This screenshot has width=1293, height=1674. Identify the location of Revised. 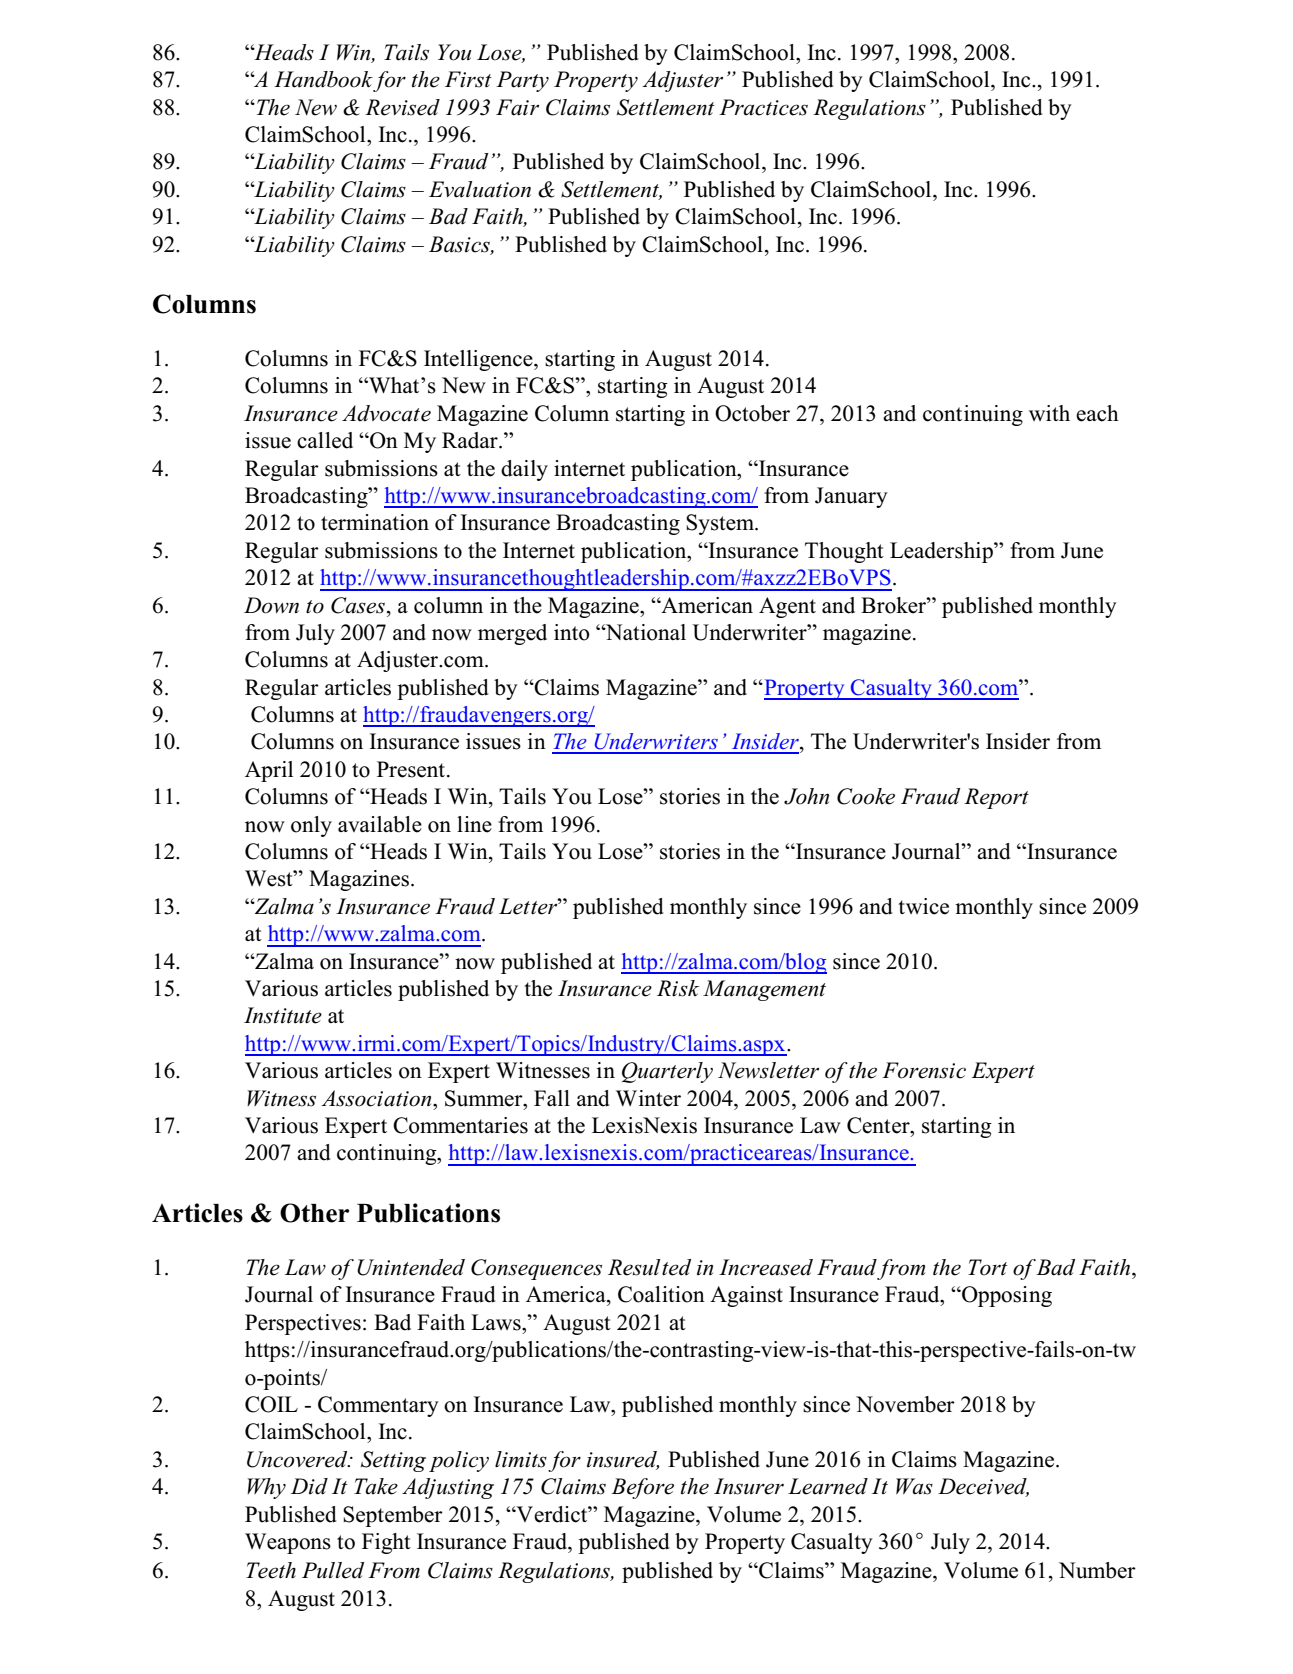
(402, 107).
